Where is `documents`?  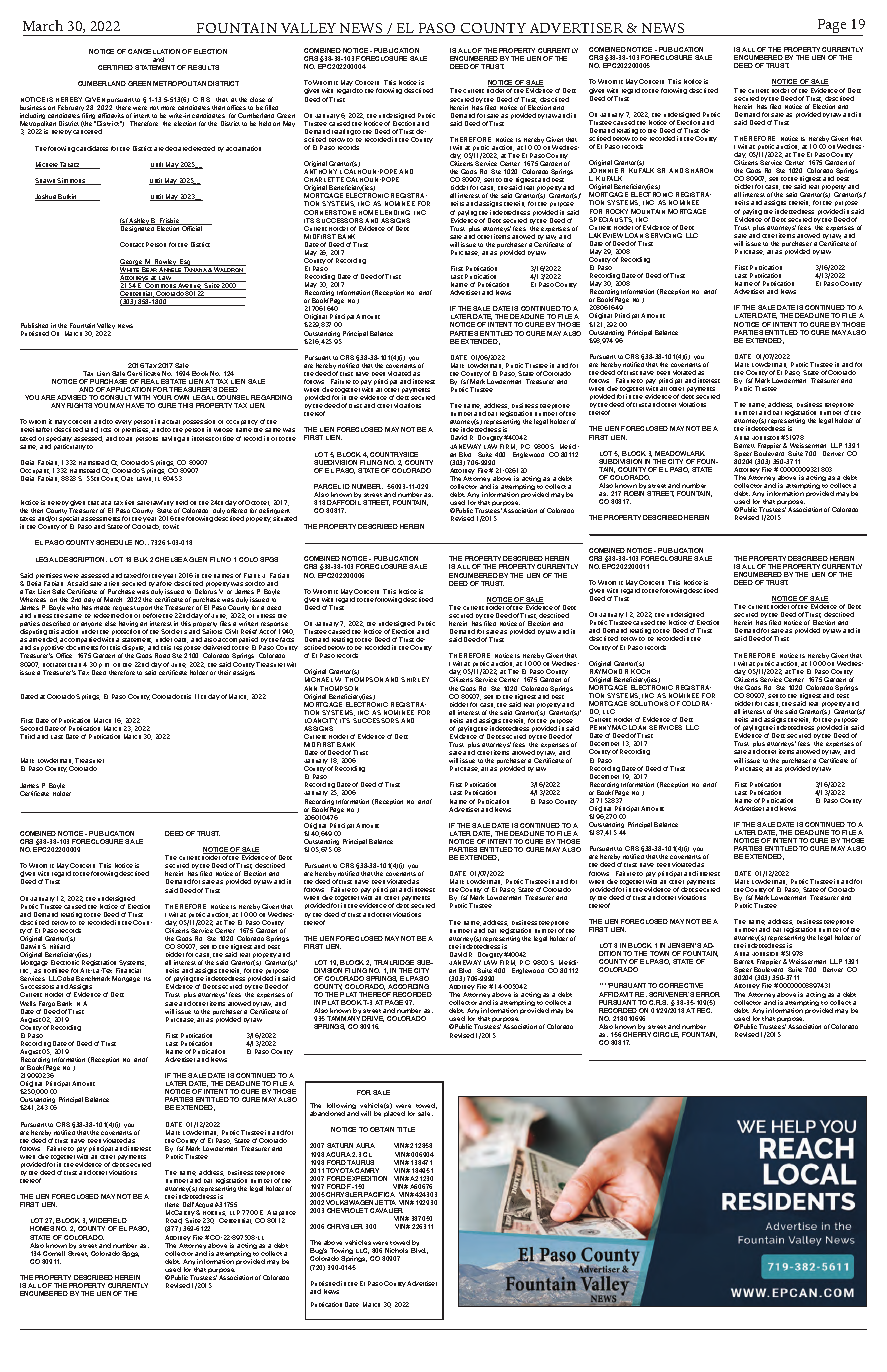
documents is located at coordinates (82, 647).
